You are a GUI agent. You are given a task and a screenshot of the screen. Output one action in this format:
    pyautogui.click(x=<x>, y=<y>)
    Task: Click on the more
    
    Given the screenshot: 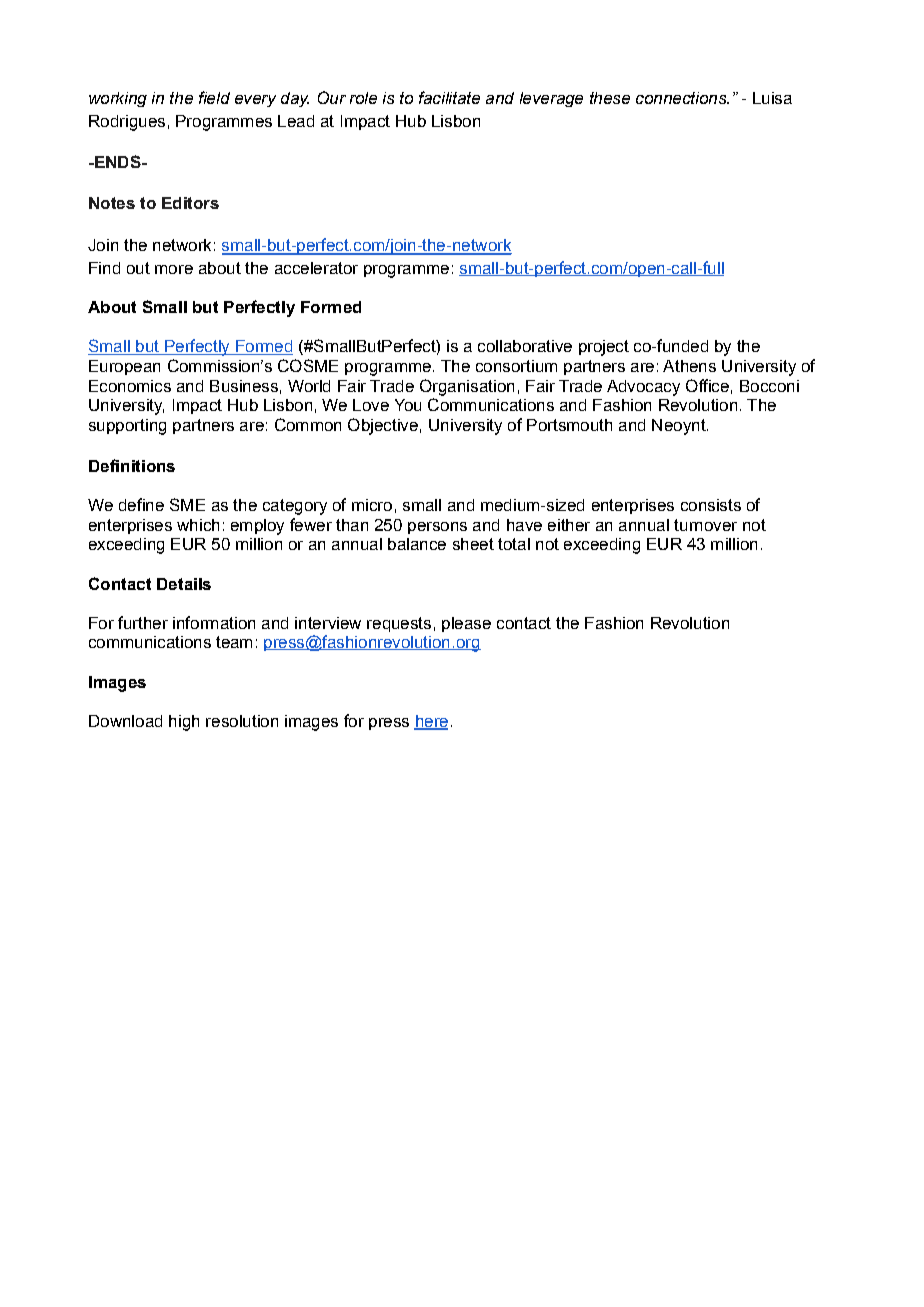 What is the action you would take?
    pyautogui.click(x=174, y=269)
